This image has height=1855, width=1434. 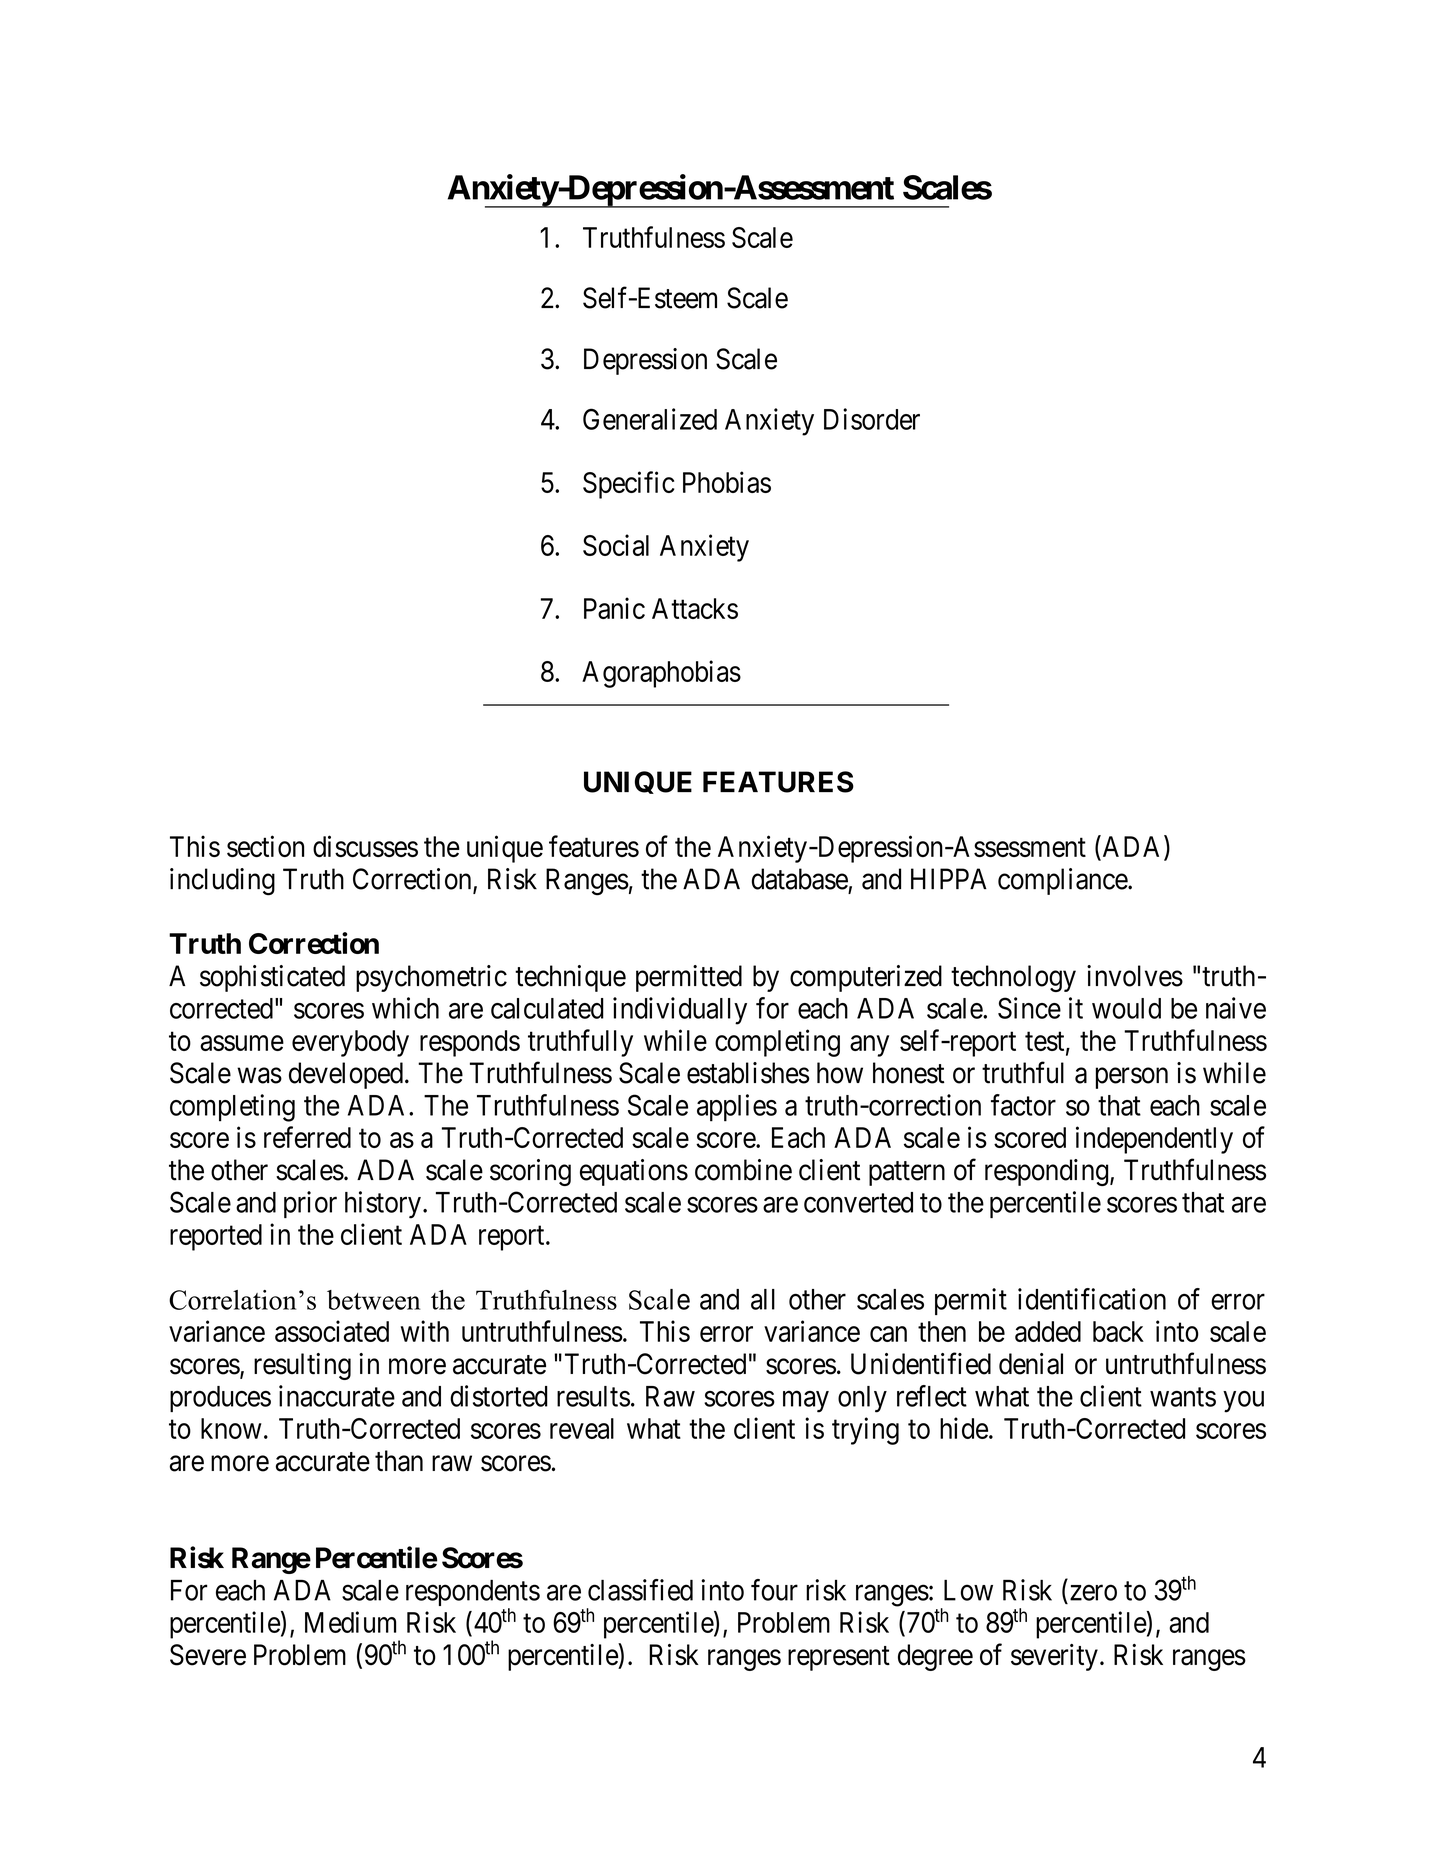 What do you see at coordinates (872, 419) in the image?
I see `Disorder` at bounding box center [872, 419].
